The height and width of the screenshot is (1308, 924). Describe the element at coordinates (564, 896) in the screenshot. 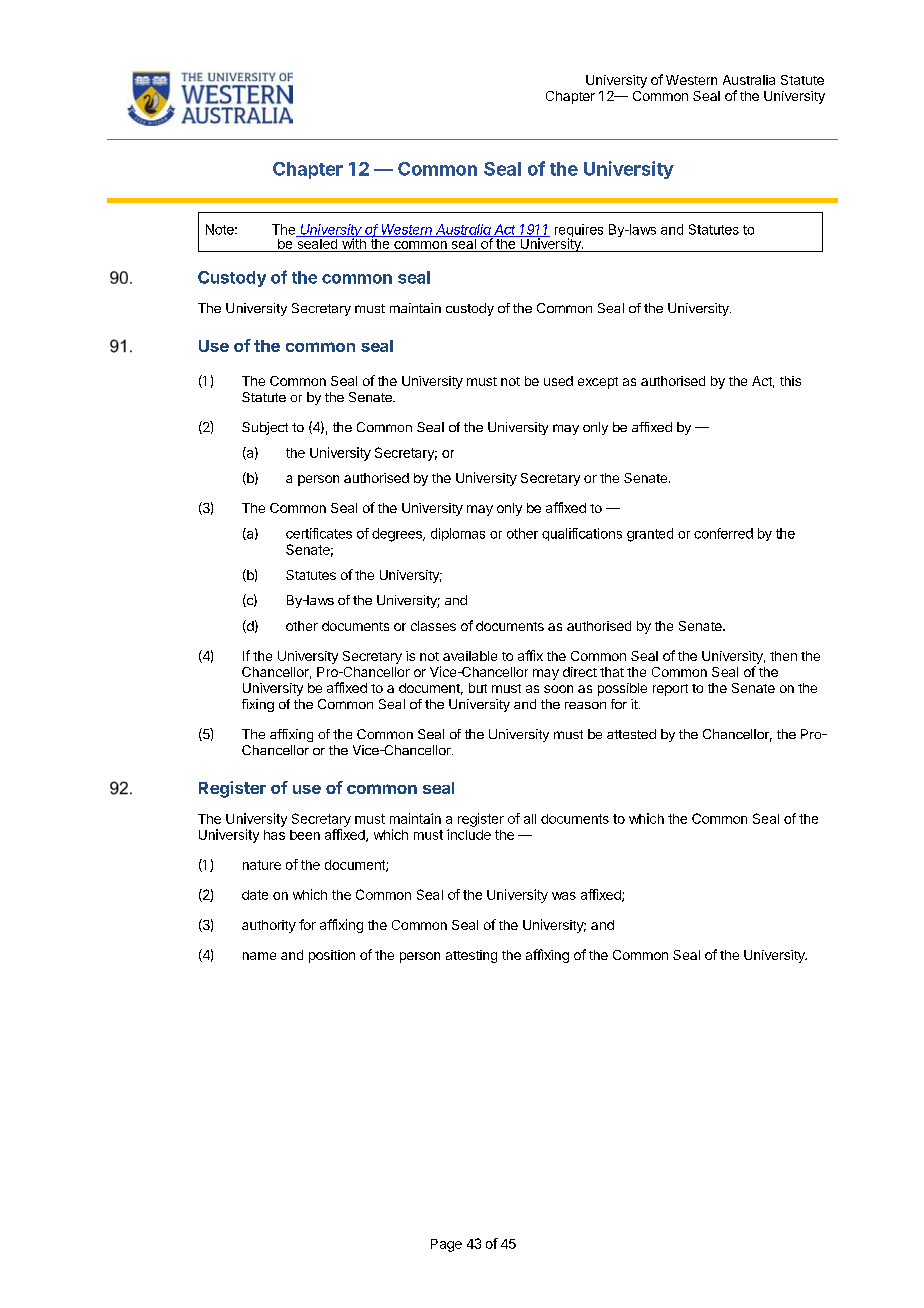

I see `was` at that location.
